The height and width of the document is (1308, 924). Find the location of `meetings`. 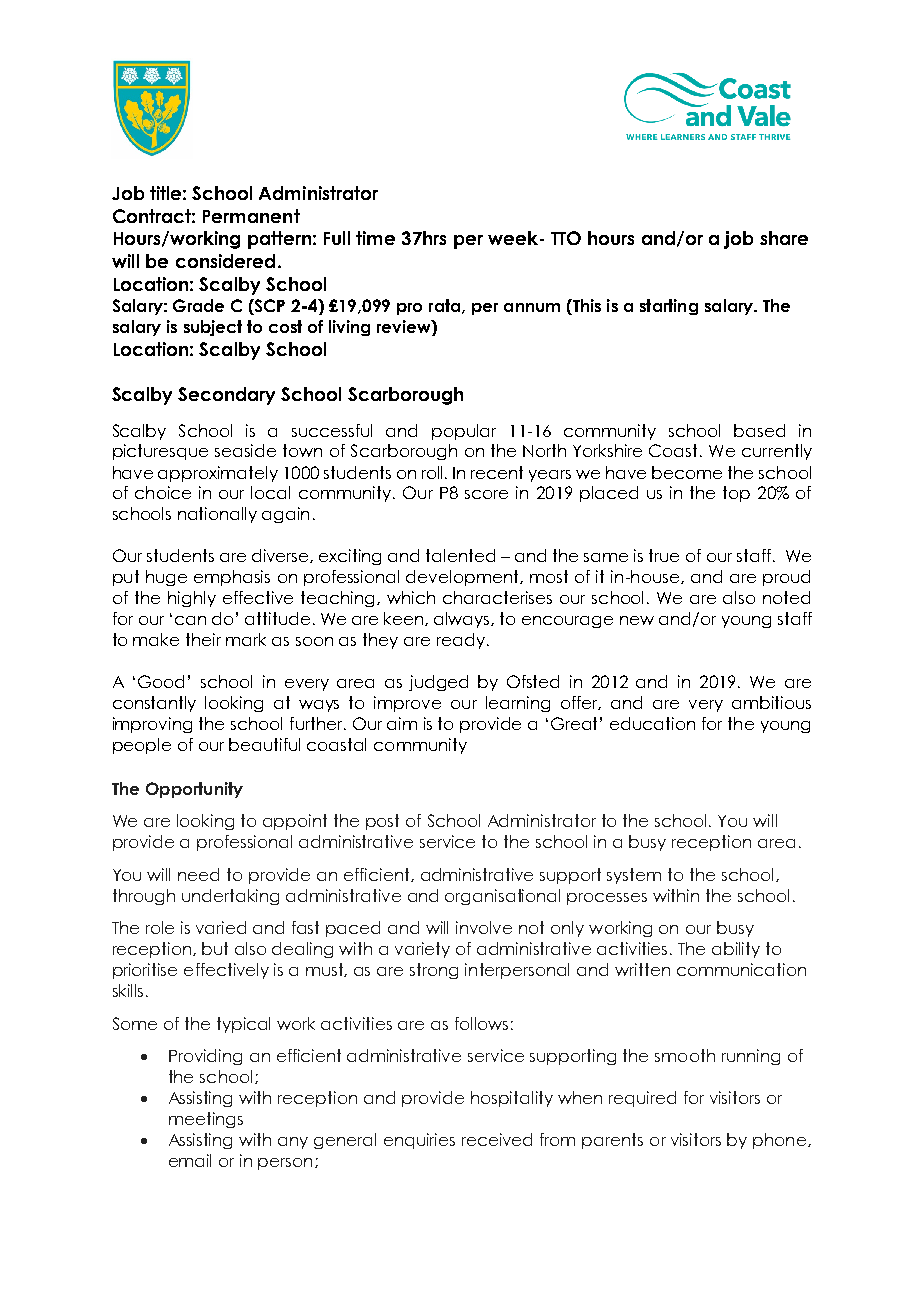

meetings is located at coordinates (206, 1120).
